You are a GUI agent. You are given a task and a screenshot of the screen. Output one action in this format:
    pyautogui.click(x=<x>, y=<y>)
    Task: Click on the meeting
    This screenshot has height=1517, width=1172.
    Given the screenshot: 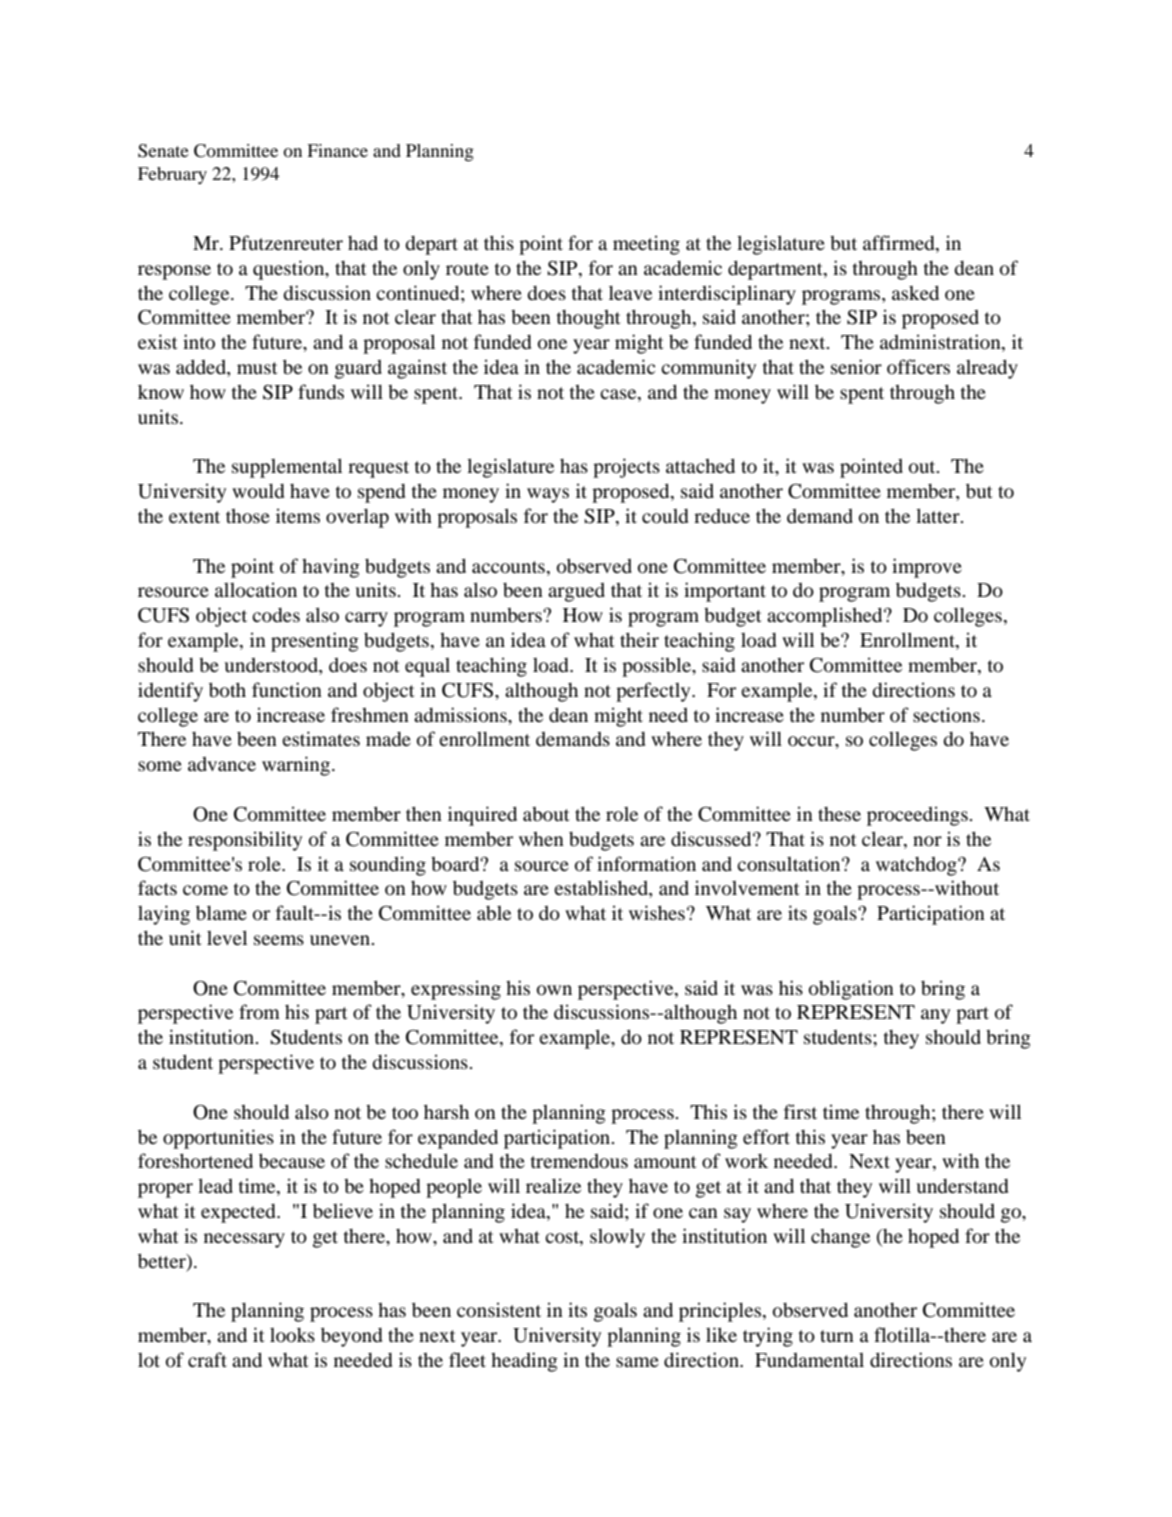 What is the action you would take?
    pyautogui.click(x=646, y=245)
